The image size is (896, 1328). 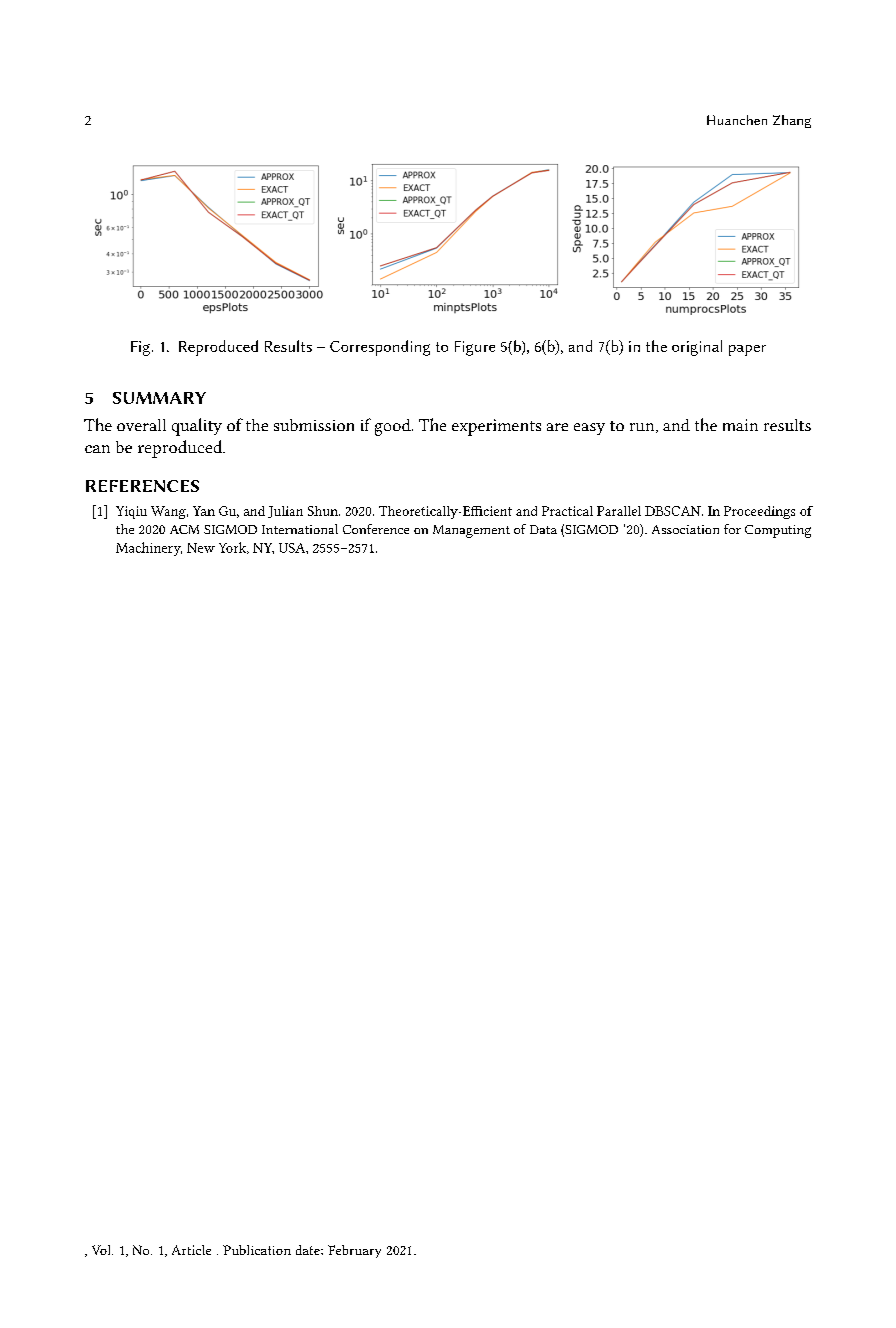 I want to click on date, so click(x=309, y=1250).
